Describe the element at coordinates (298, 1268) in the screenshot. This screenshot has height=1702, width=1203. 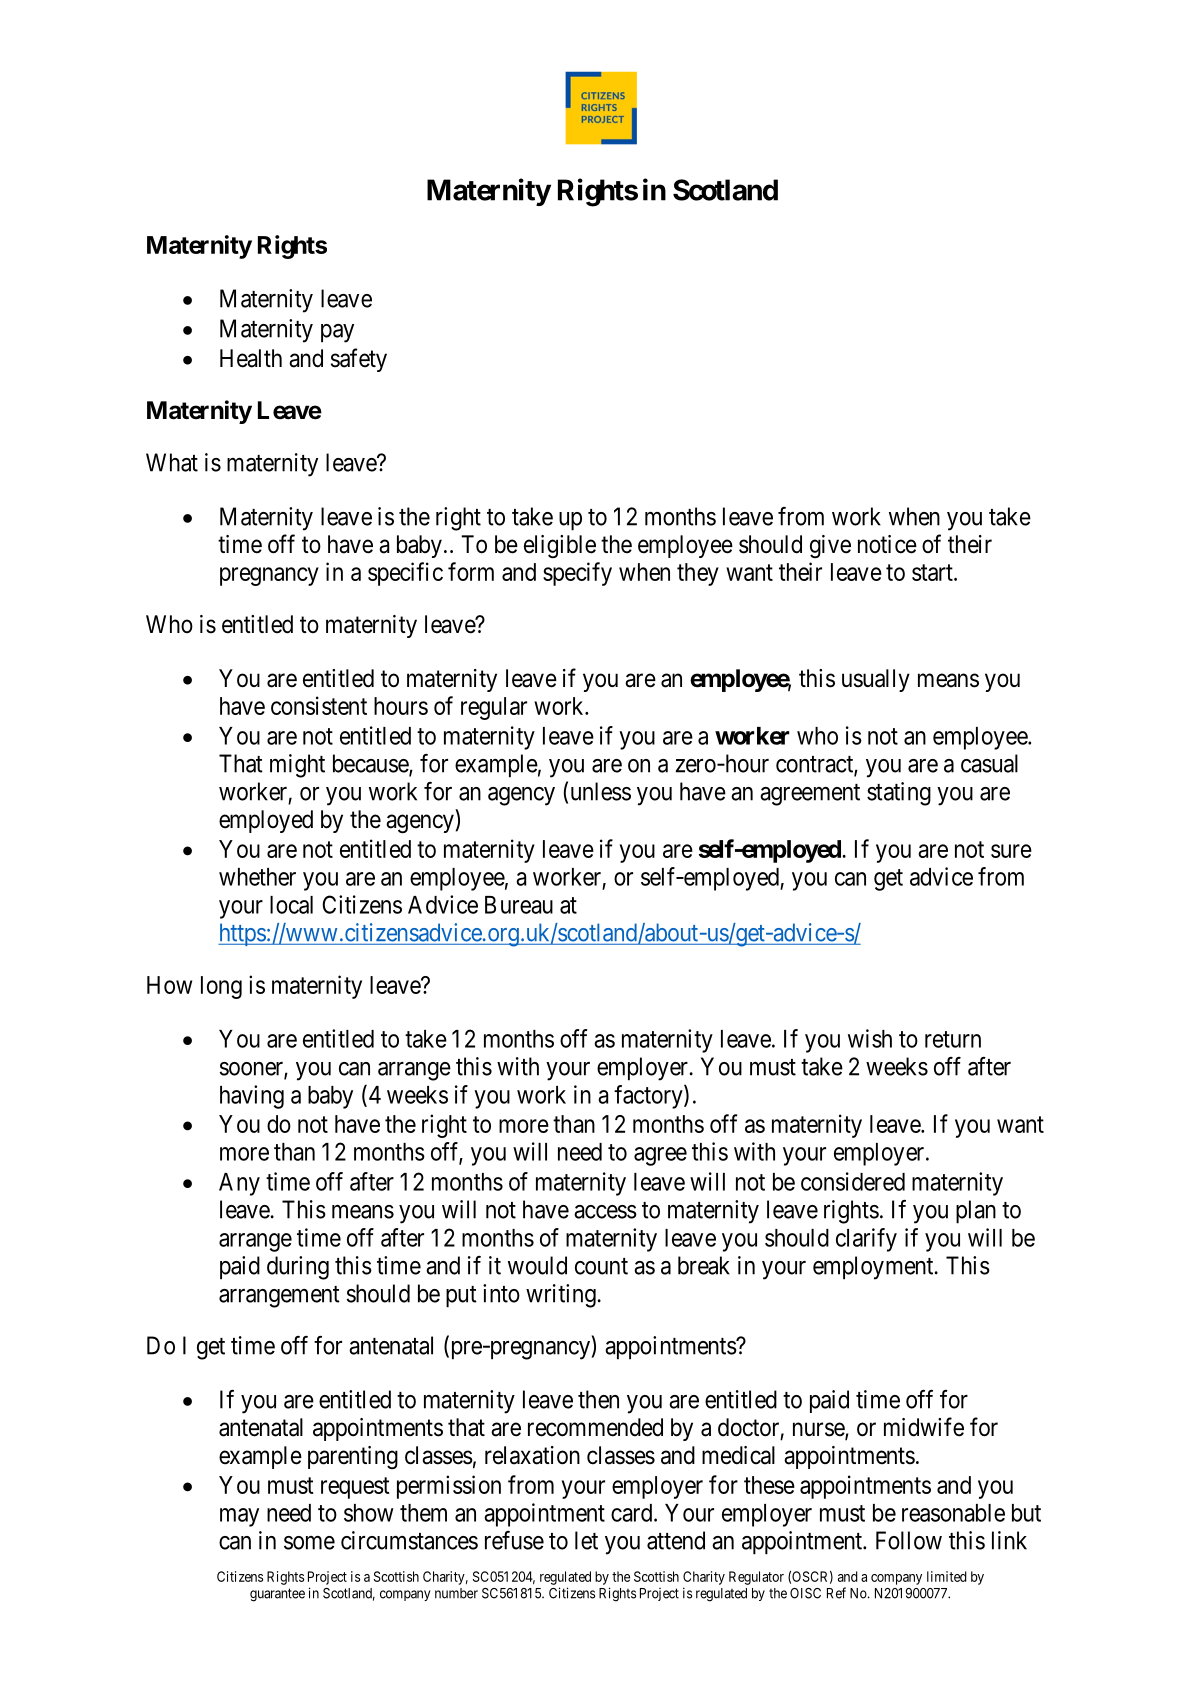
I see `during` at that location.
